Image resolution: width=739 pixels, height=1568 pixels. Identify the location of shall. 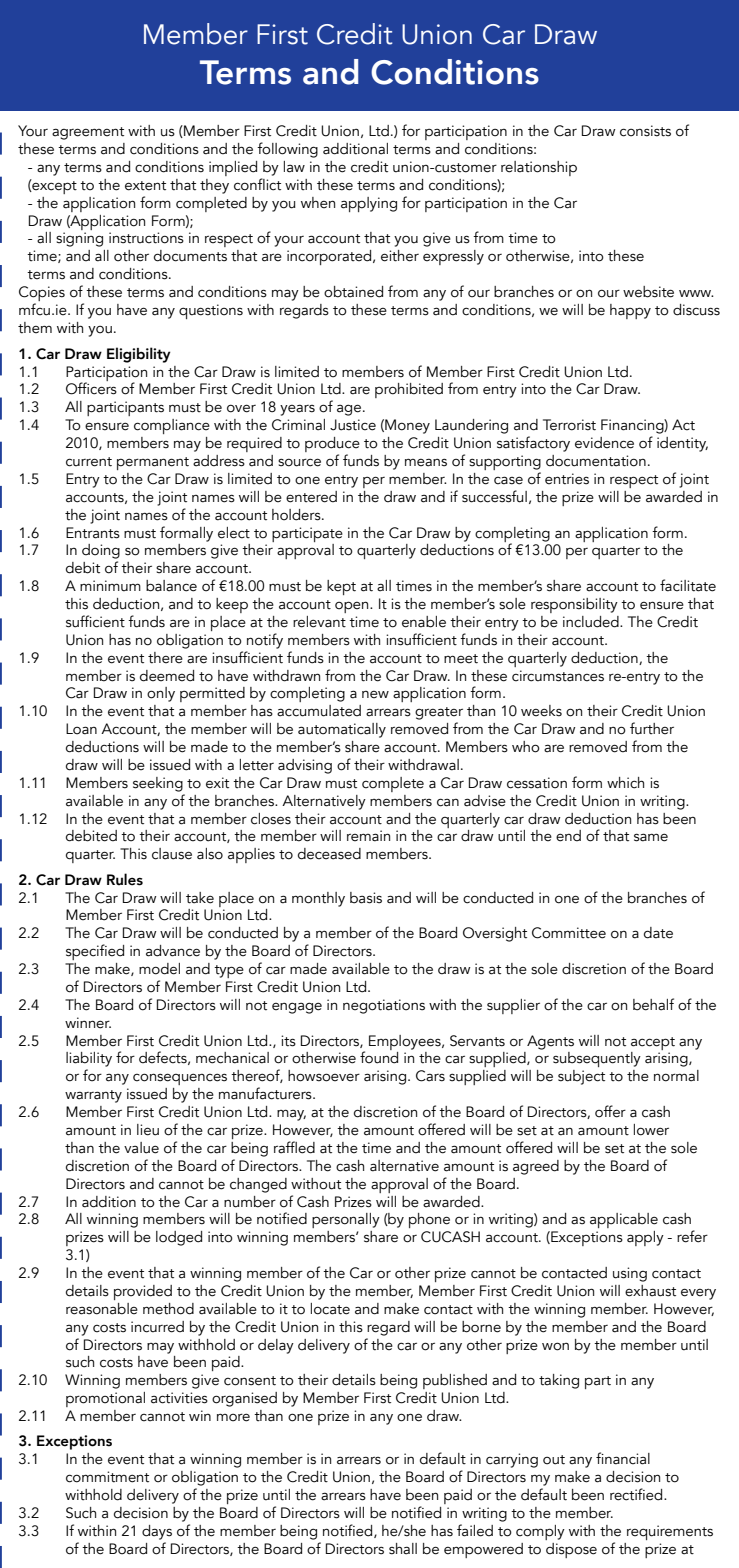
(403, 1549).
